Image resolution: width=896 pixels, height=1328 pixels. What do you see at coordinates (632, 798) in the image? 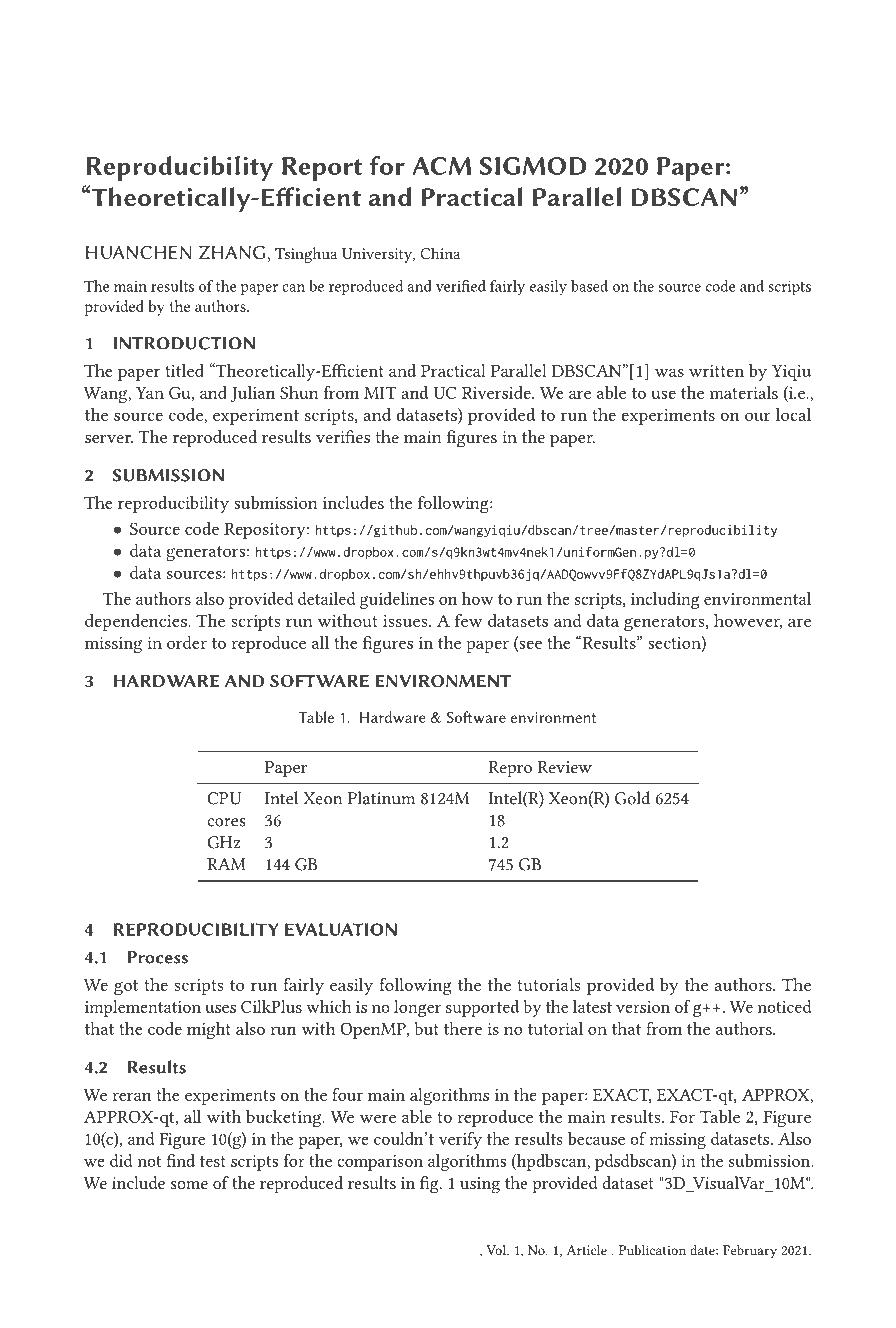
I see `Gold` at bounding box center [632, 798].
